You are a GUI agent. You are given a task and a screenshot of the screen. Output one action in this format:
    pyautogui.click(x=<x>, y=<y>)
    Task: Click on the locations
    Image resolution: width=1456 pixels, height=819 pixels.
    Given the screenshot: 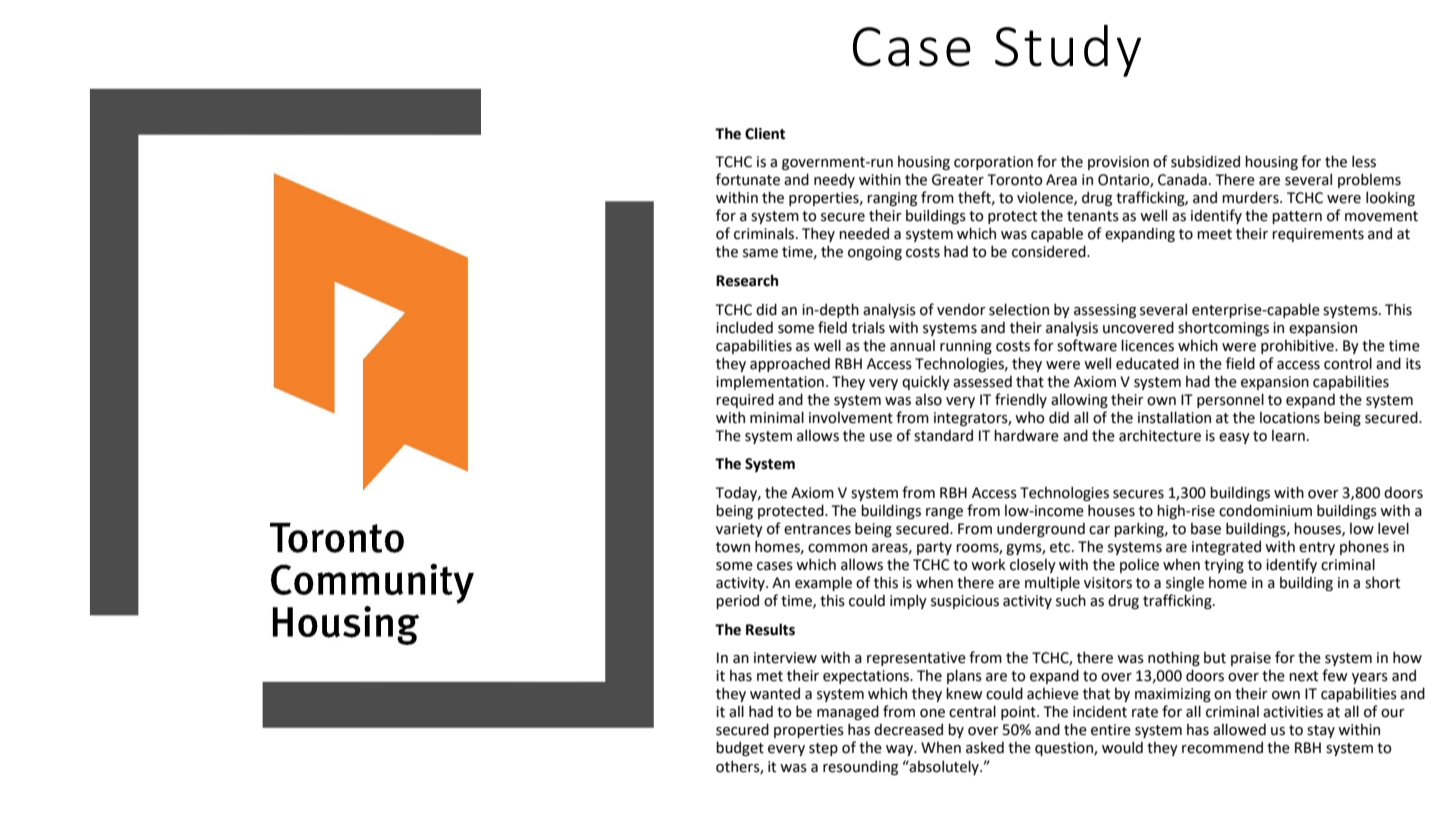 What is the action you would take?
    pyautogui.click(x=1290, y=418)
